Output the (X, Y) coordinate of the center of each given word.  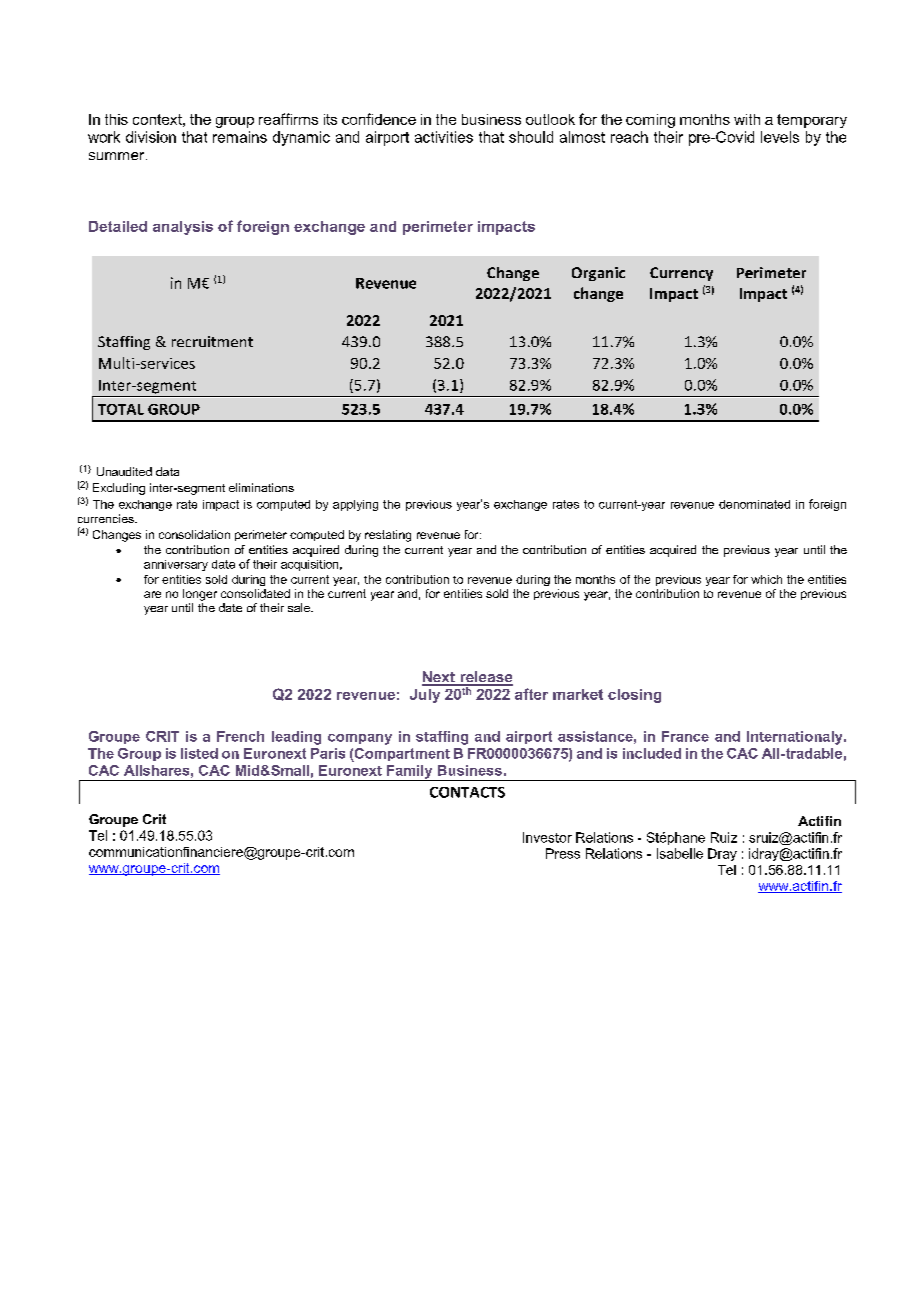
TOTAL (121, 409)
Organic (598, 274)
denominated (754, 504)
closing (634, 696)
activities (444, 137)
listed (199, 753)
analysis (183, 228)
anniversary (176, 565)
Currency (681, 274)
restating (388, 536)
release (485, 678)
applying (355, 505)
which (766, 579)
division (151, 137)
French (240, 736)
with (747, 119)
